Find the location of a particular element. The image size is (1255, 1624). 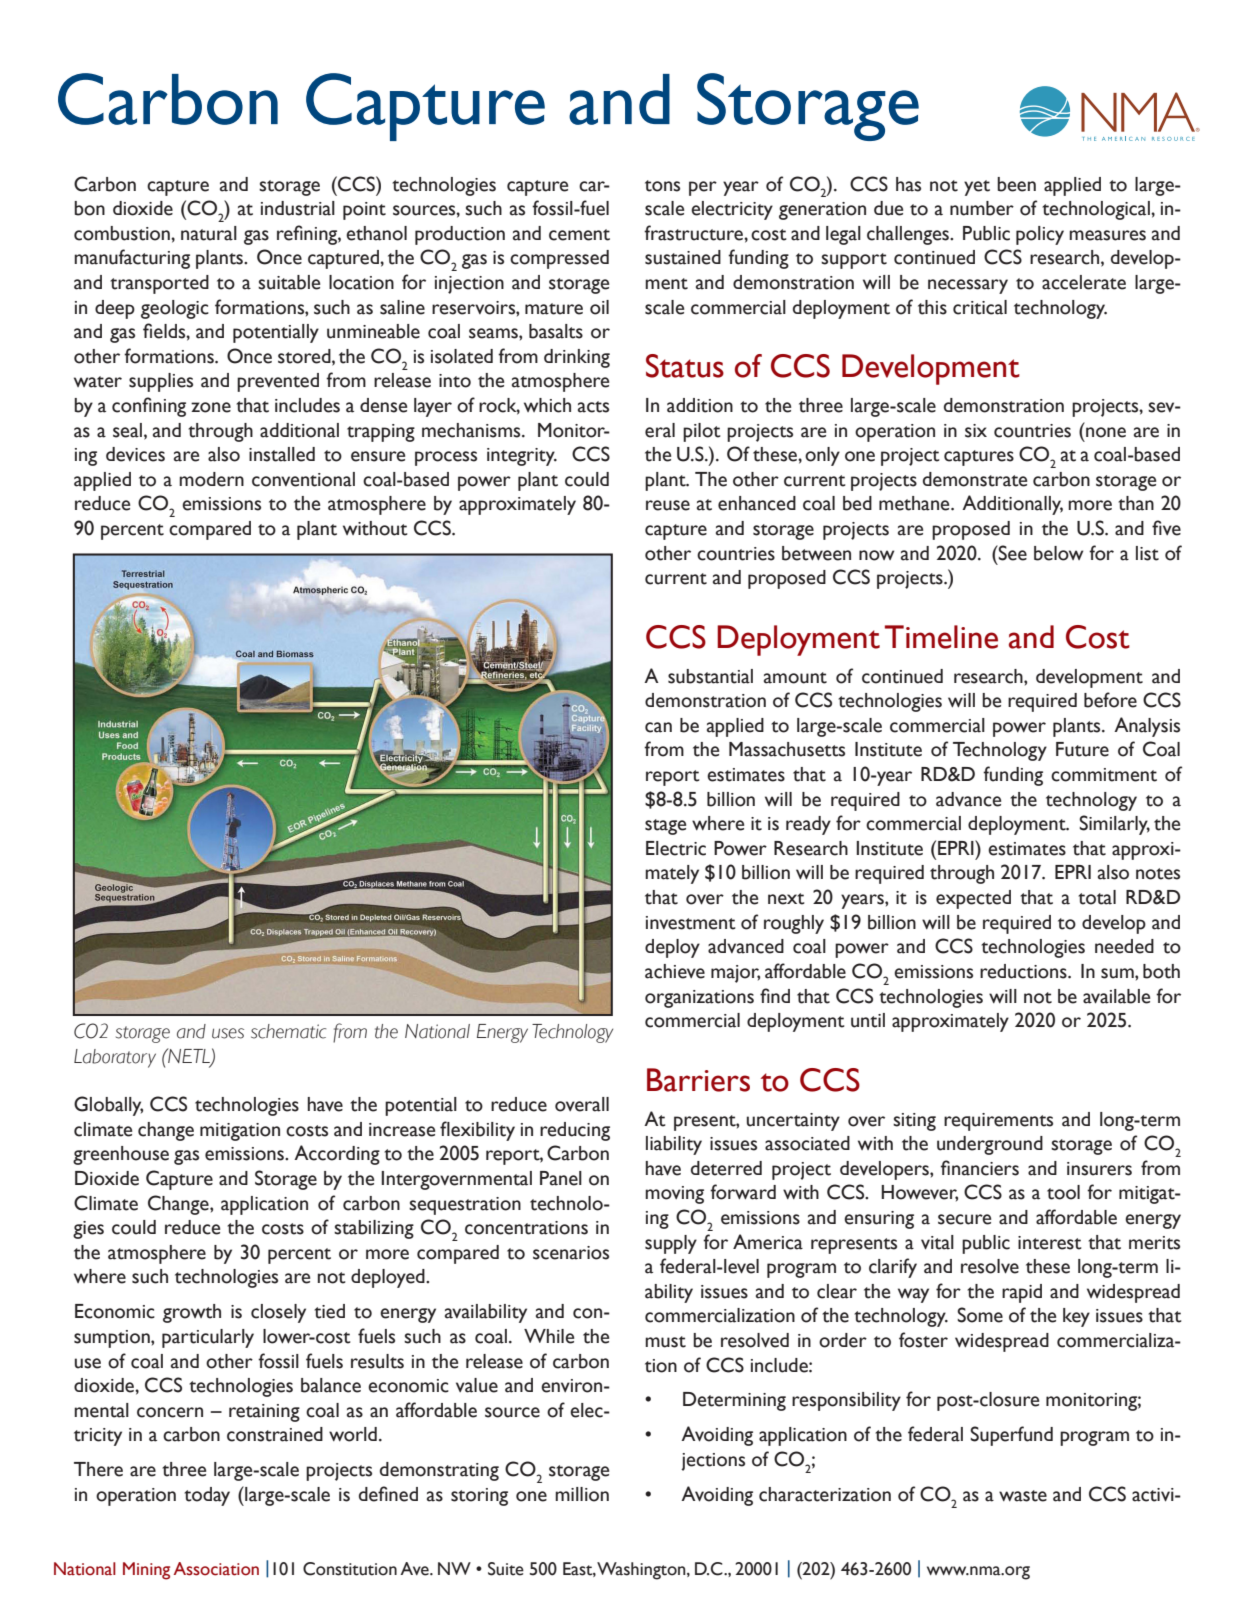

natural is located at coordinates (209, 233).
